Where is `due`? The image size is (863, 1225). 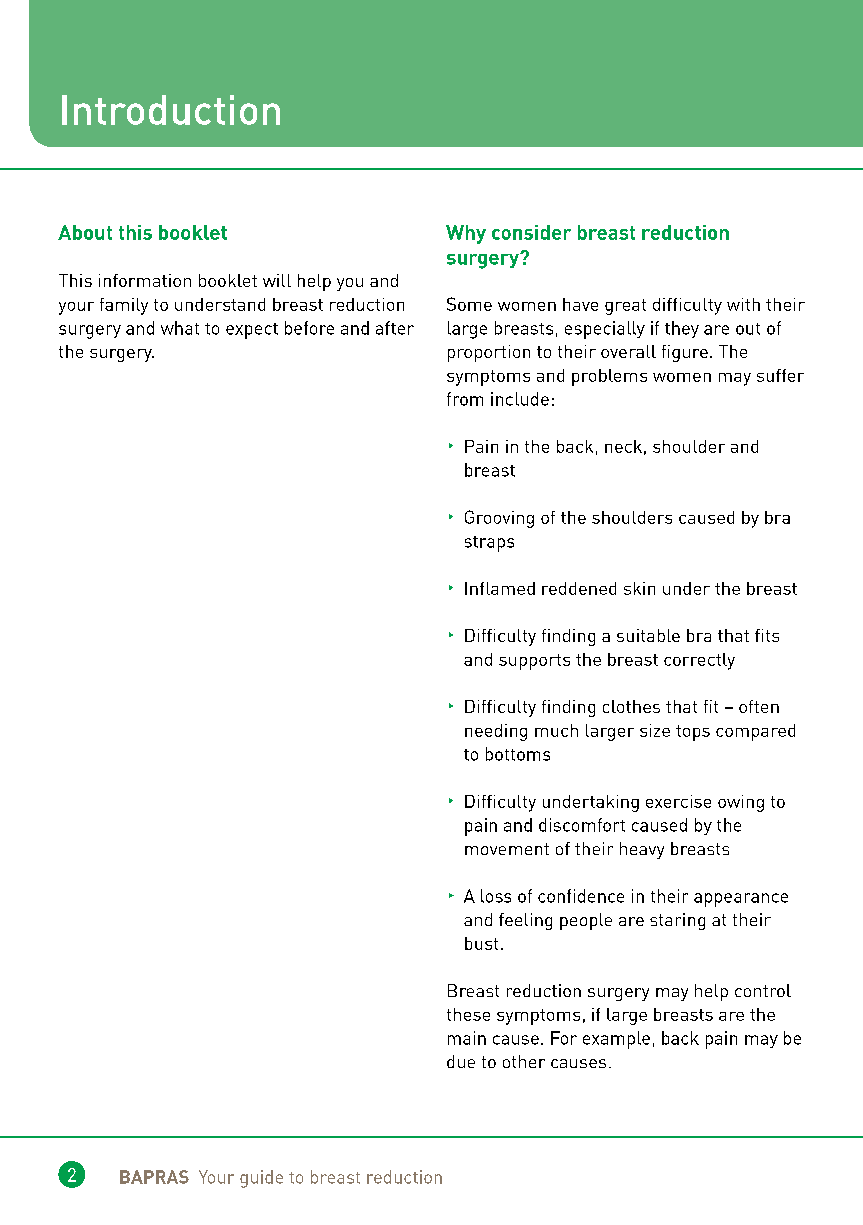 due is located at coordinates (461, 1061).
